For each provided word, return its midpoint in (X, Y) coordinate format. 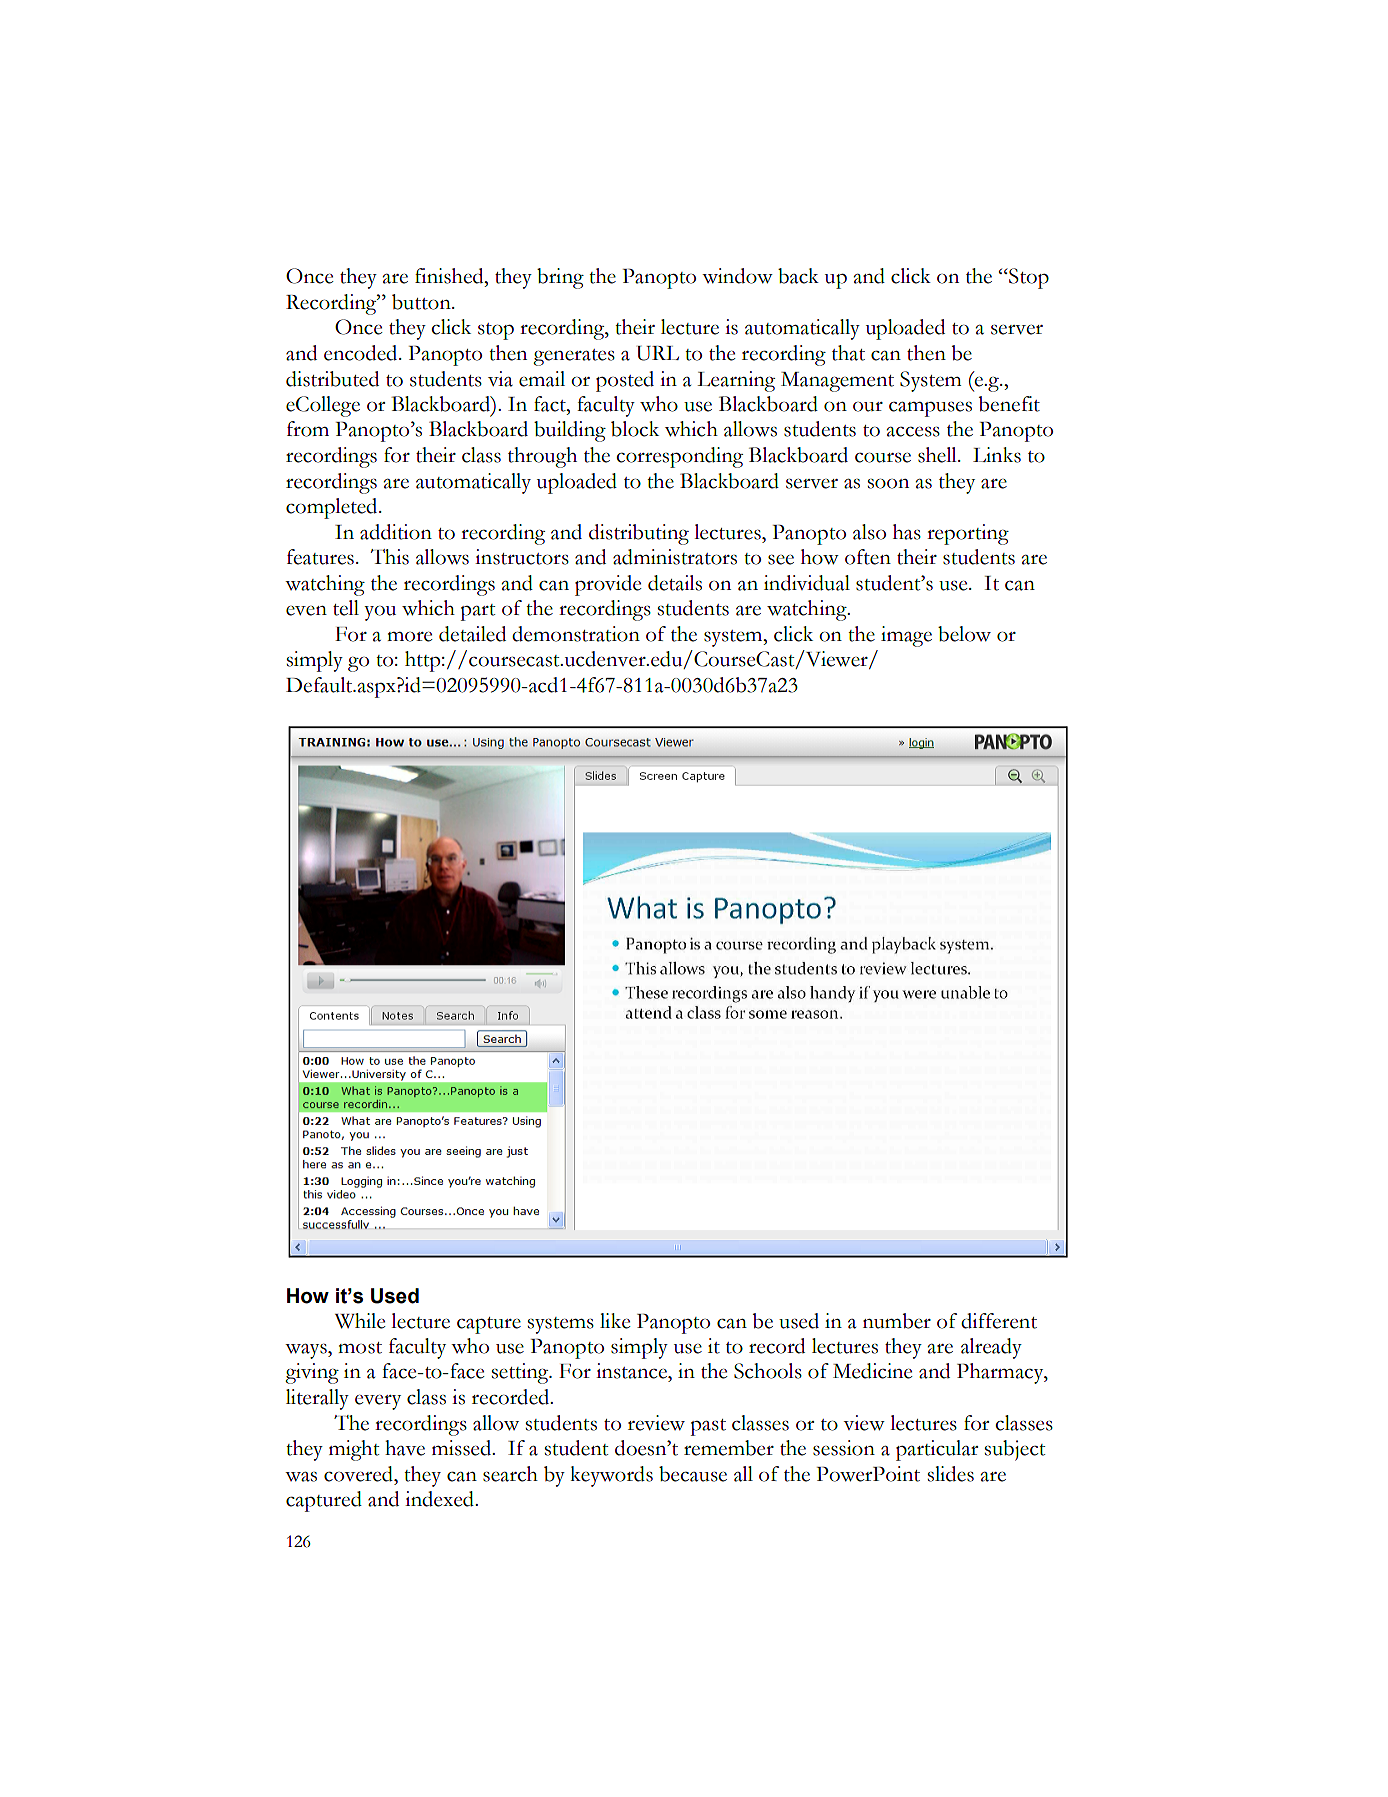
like (615, 1321)
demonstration (576, 634)
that (848, 353)
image (906, 636)
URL (657, 353)
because (693, 1474)
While (360, 1321)
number (897, 1321)
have (405, 1448)
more (409, 637)
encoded (362, 353)
